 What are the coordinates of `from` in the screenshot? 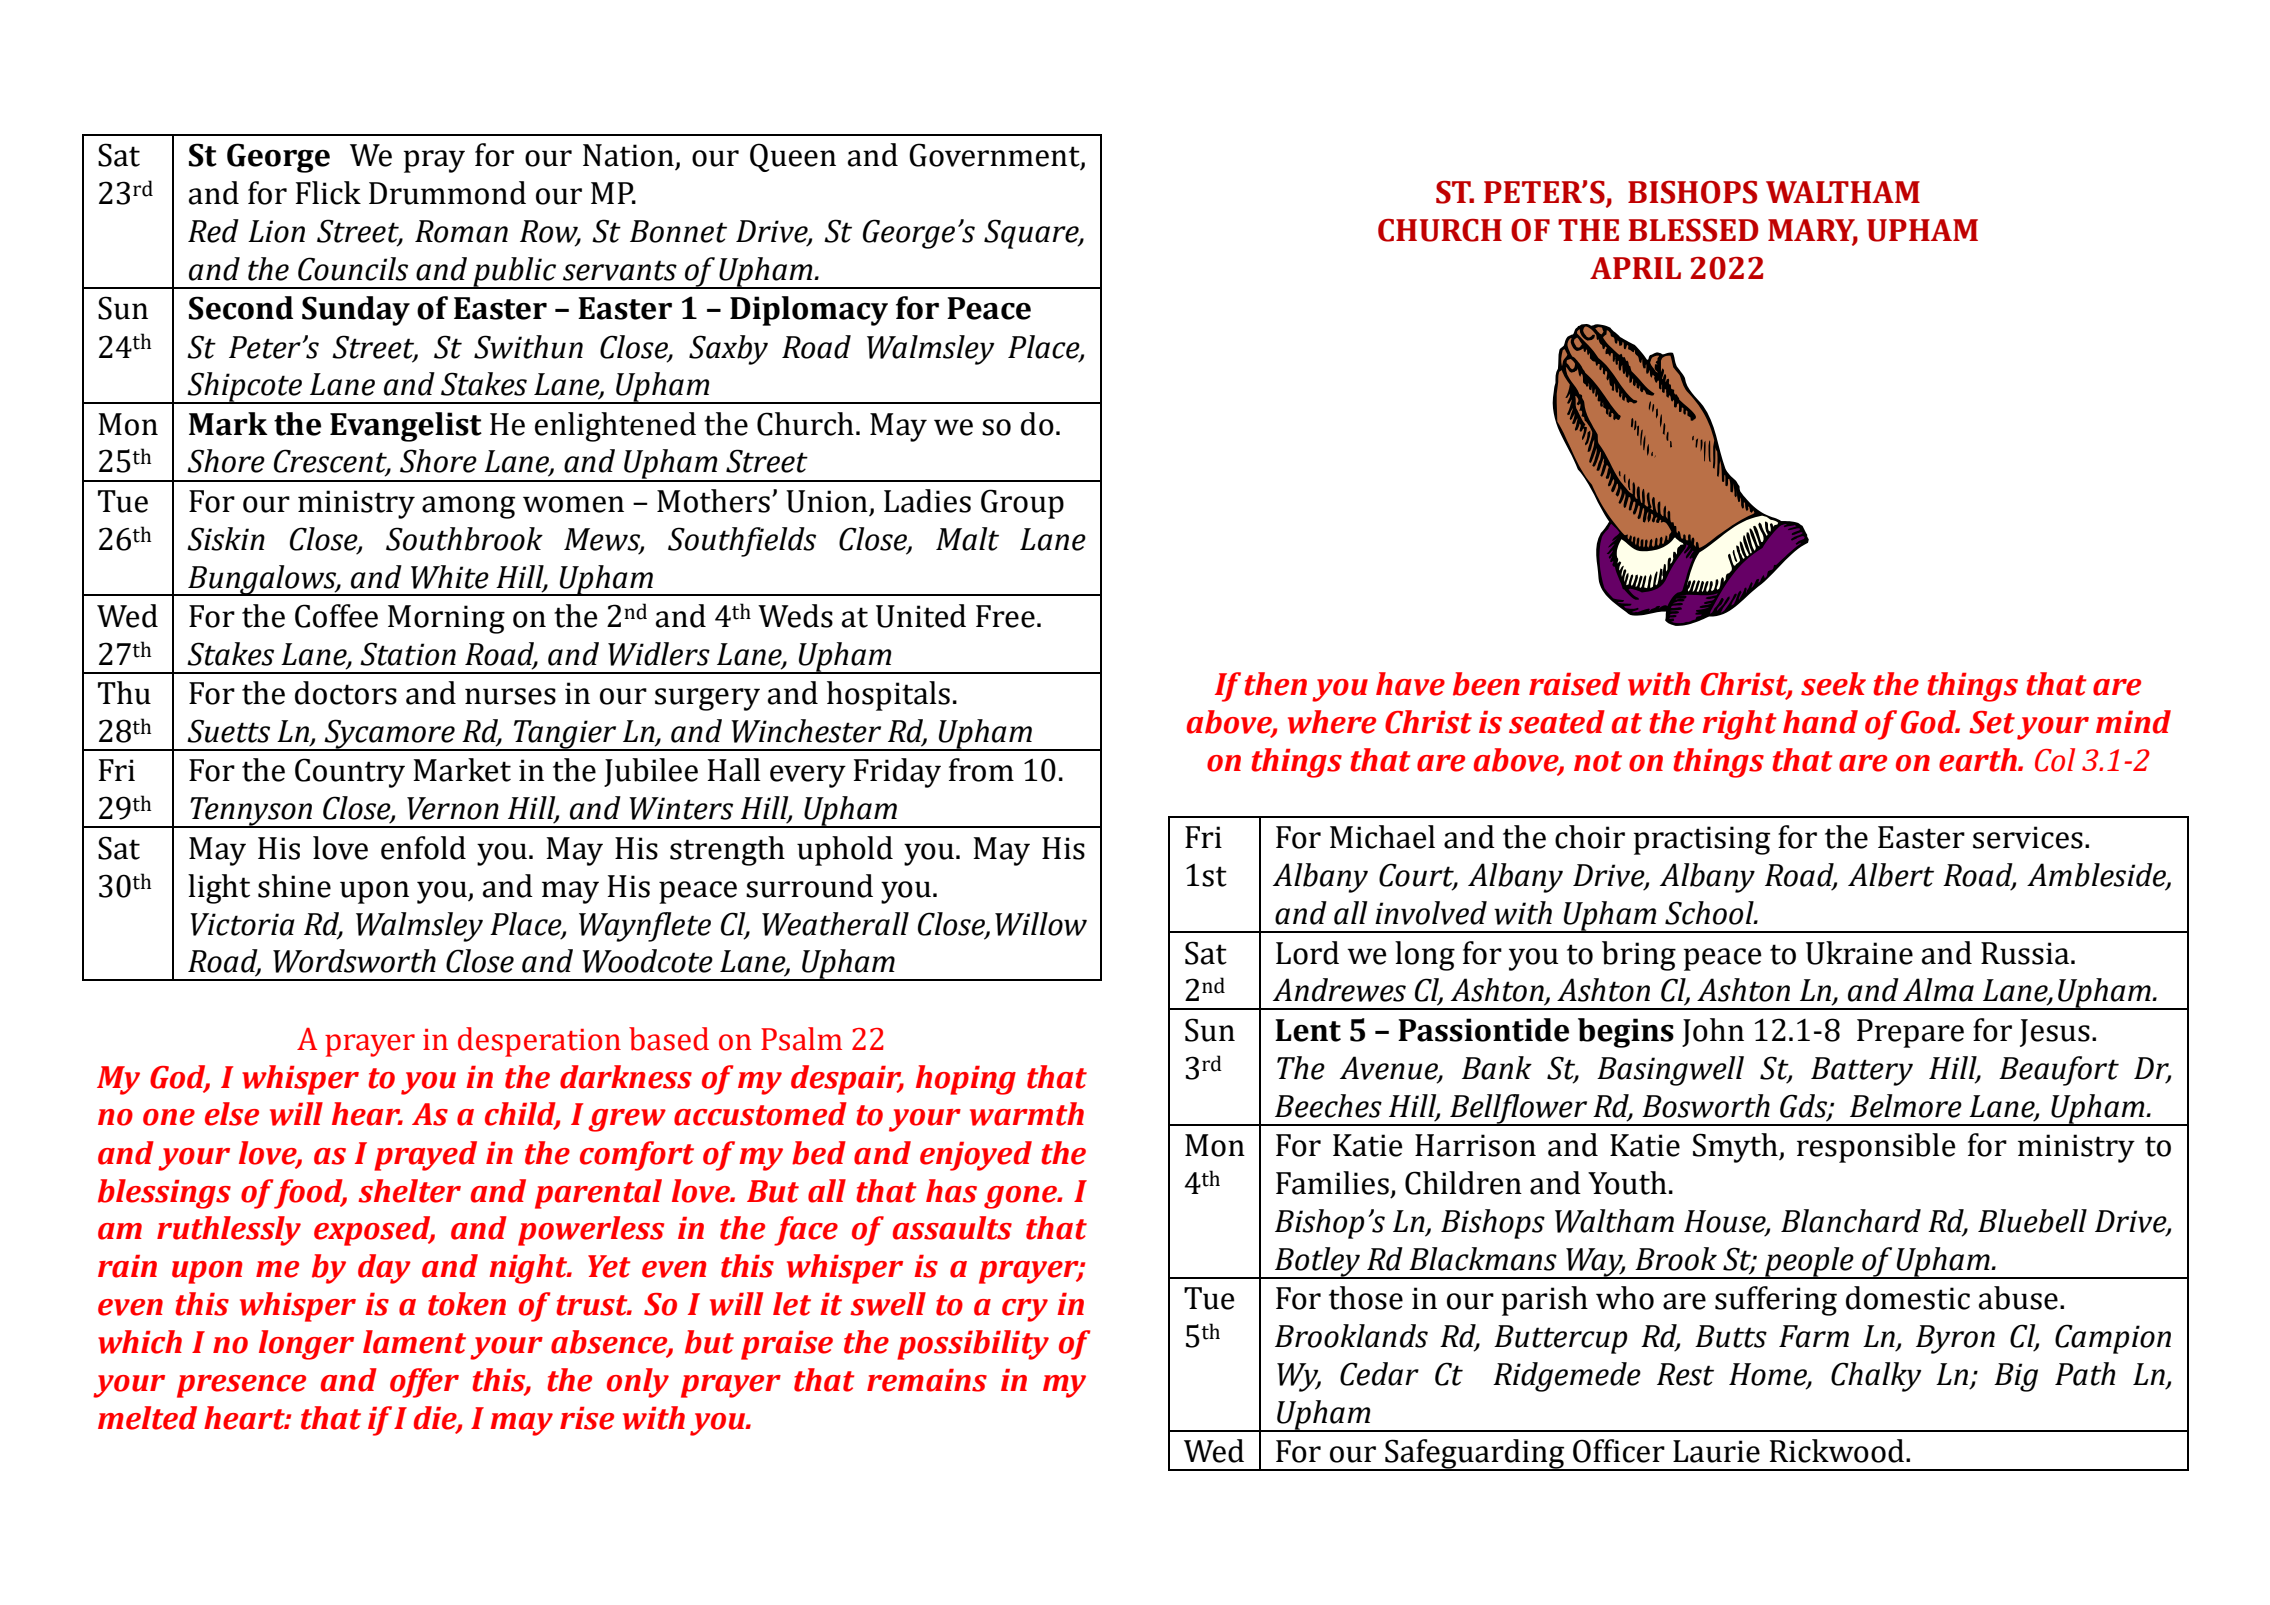 It's located at (981, 770).
